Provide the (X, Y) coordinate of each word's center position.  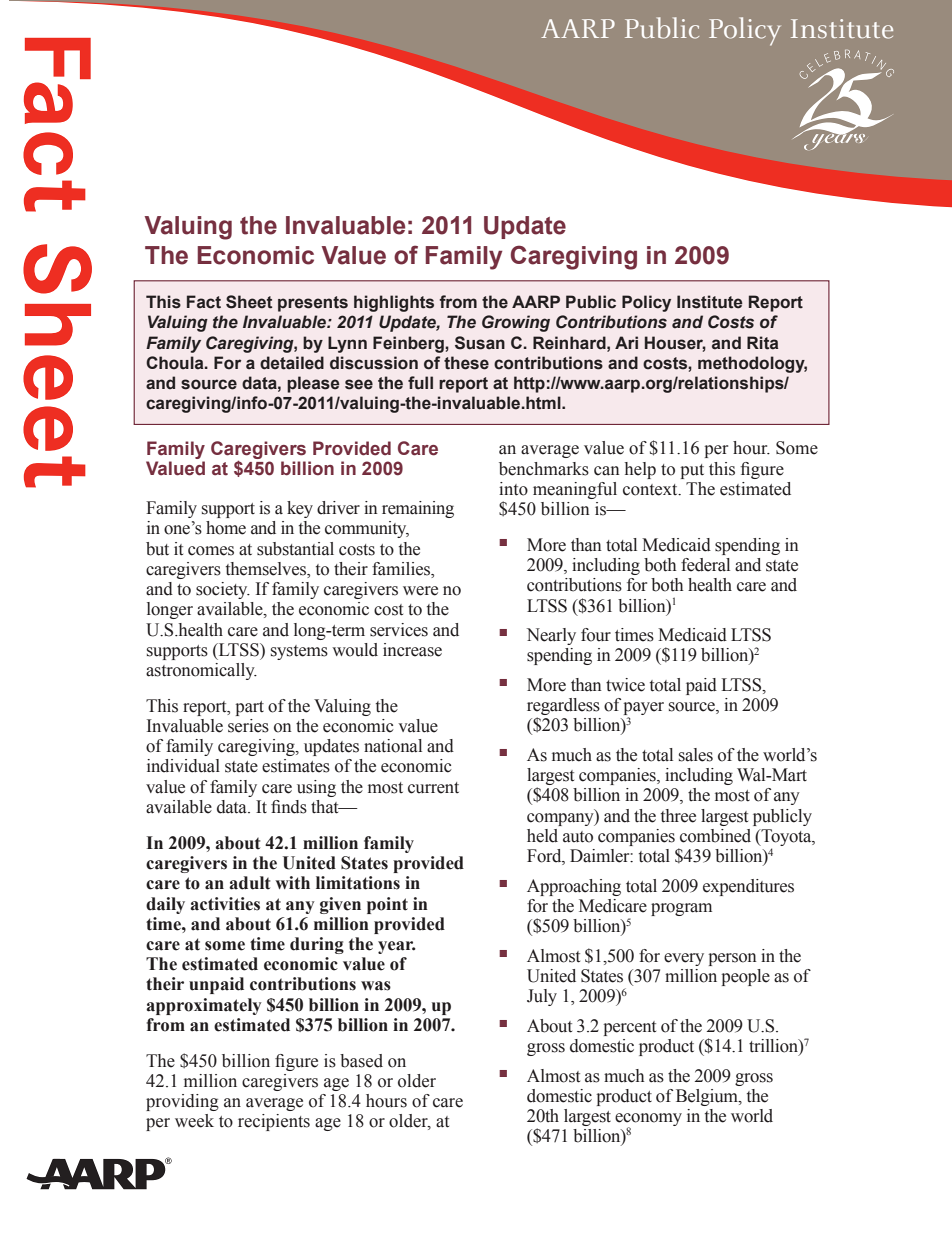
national (393, 746)
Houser (675, 343)
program (681, 909)
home (226, 528)
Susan (480, 343)
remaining (418, 509)
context (651, 490)
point (387, 905)
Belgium (708, 1097)
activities (225, 904)
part (249, 708)
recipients (274, 1122)
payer (643, 710)
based (361, 1061)
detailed (292, 363)
